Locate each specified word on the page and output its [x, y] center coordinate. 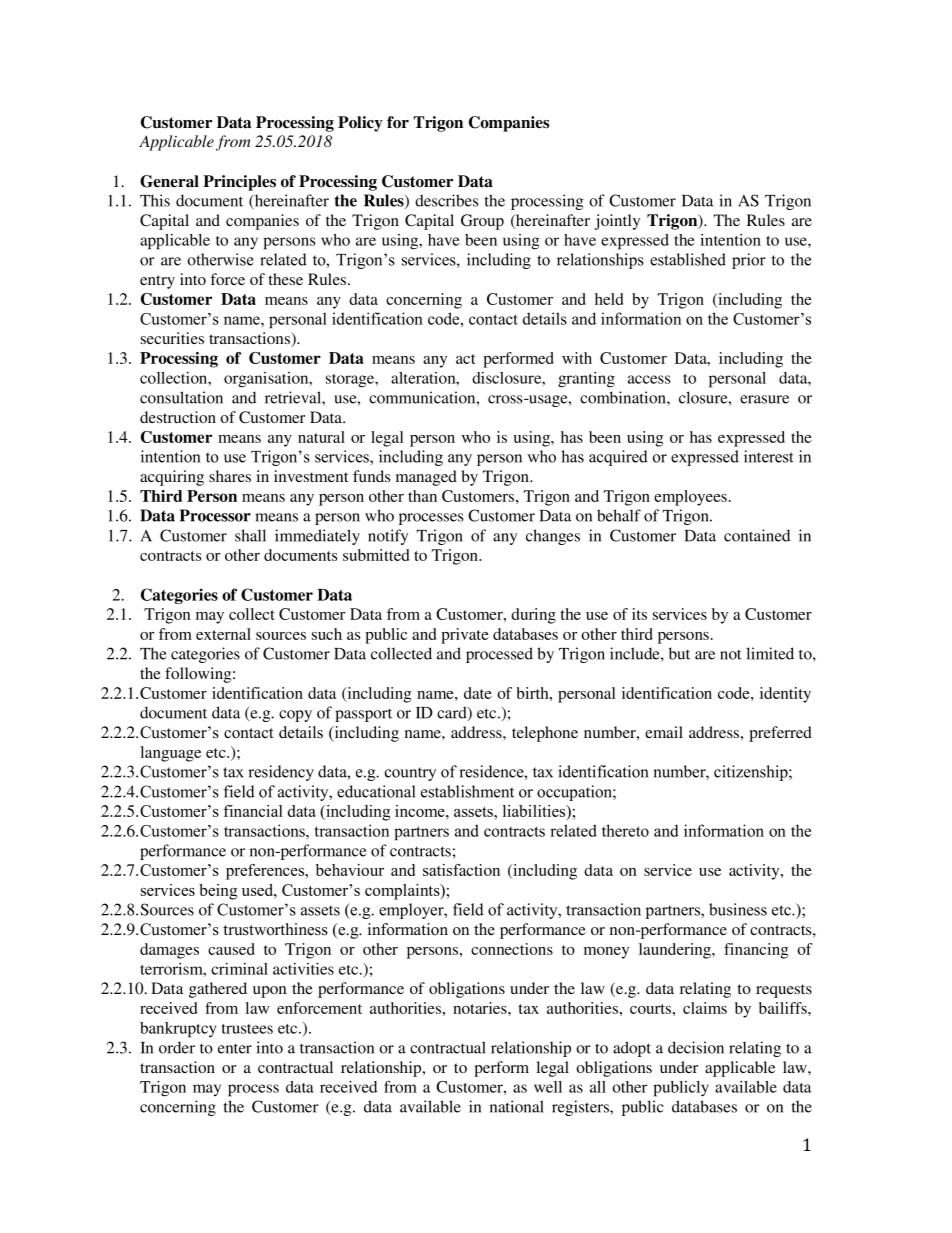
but [679, 653]
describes [446, 200]
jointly [617, 222]
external [223, 634]
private [465, 636]
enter [235, 1049]
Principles [239, 183]
